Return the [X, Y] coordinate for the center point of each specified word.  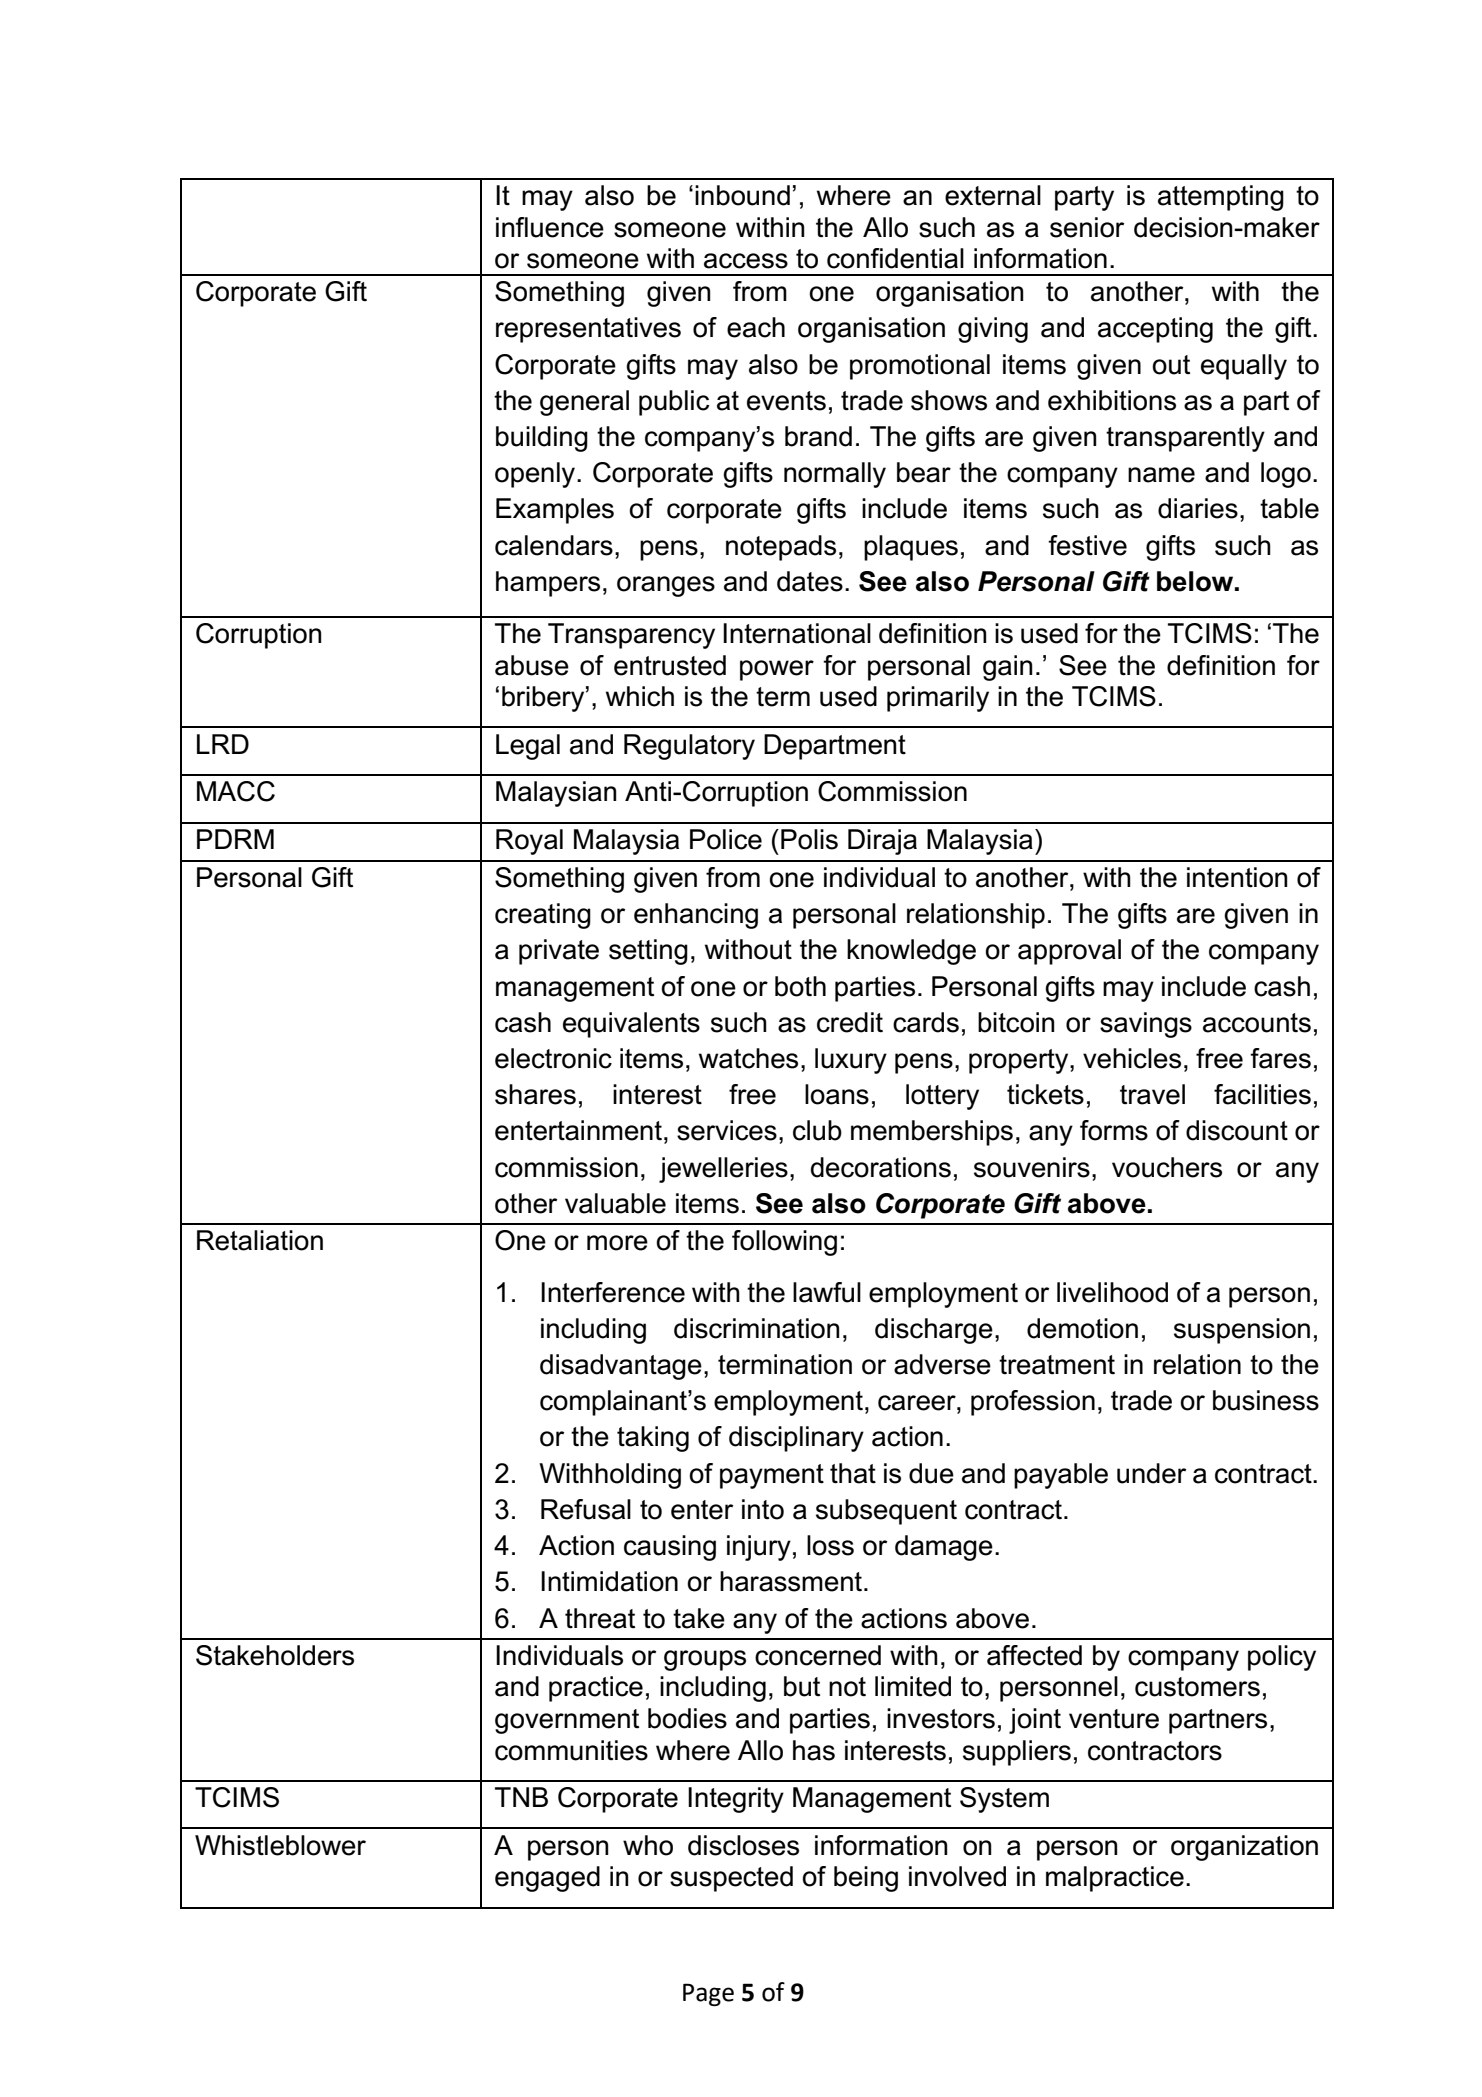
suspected [731, 1879]
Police [726, 839]
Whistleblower [280, 1845]
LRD [223, 744]
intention [1237, 877]
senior [1087, 227]
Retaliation [260, 1240]
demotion [1082, 1328]
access [746, 261]
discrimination [757, 1328]
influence [550, 227]
